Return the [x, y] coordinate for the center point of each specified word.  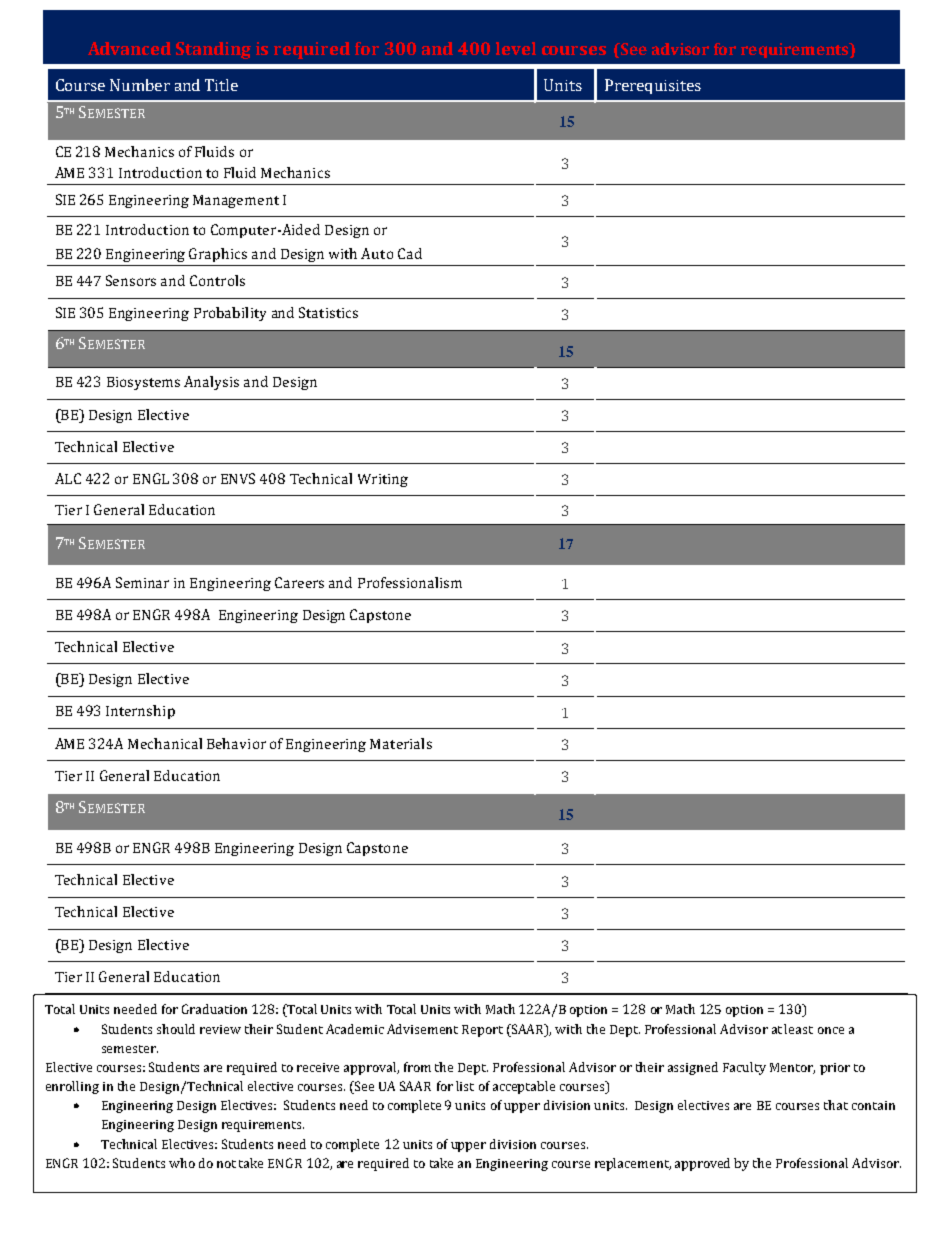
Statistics [328, 312]
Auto [377, 253]
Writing [383, 480]
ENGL [151, 478]
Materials [401, 743]
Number [140, 85]
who [182, 1163]
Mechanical [165, 743]
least [798, 1029]
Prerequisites [653, 86]
